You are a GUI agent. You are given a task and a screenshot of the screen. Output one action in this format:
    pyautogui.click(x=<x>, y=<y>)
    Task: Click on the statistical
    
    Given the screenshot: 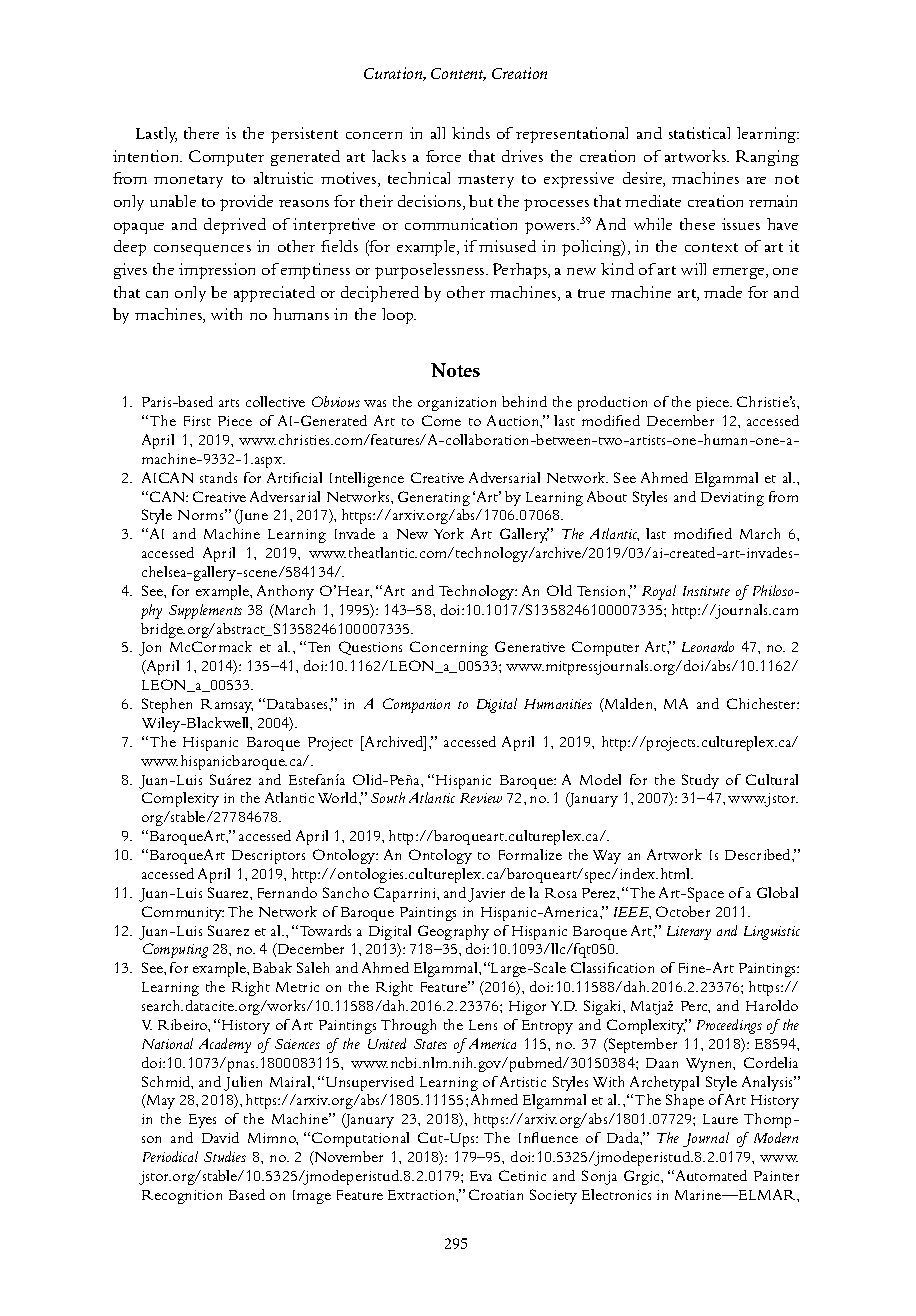 What is the action you would take?
    pyautogui.click(x=699, y=133)
